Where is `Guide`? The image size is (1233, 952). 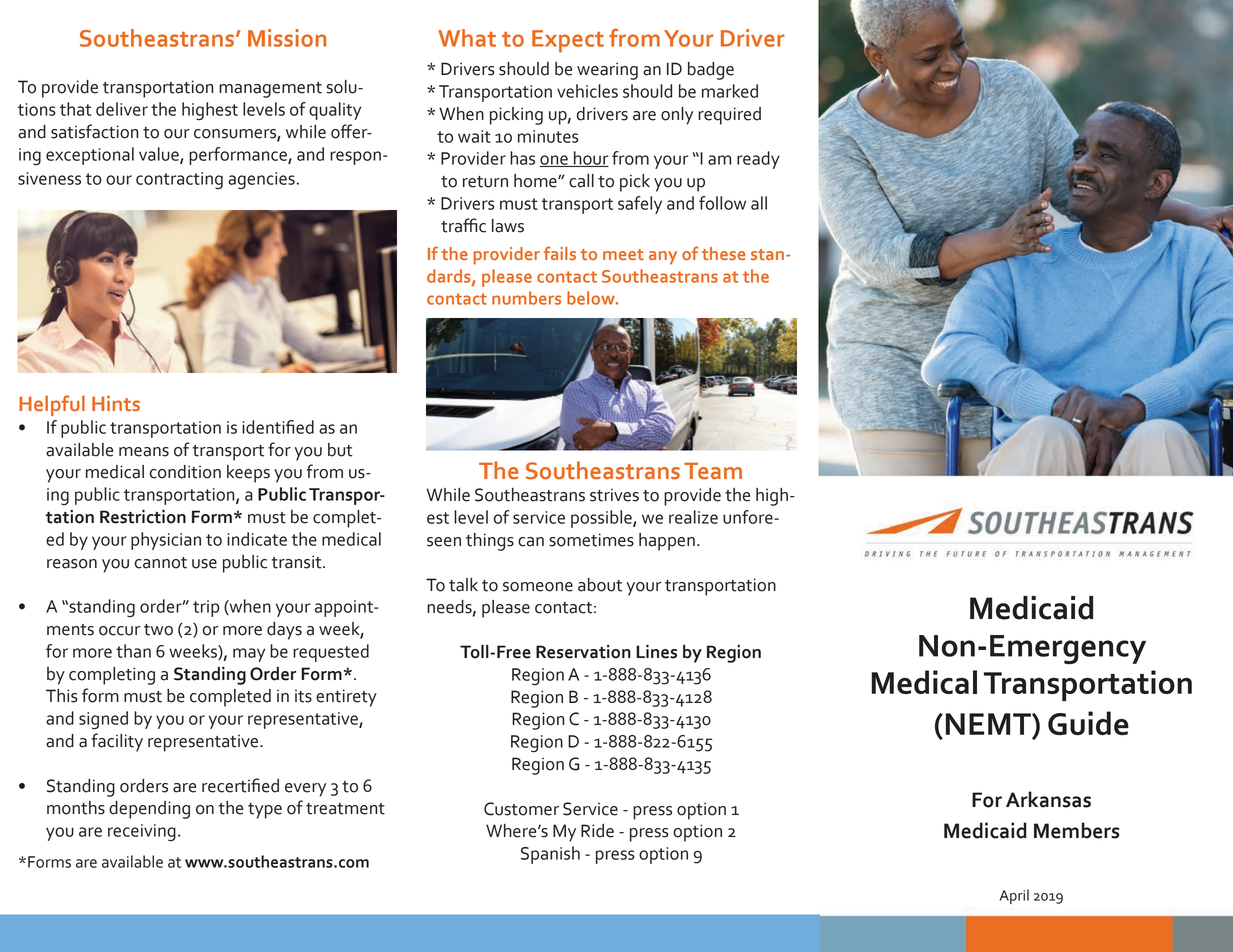 Guide is located at coordinates (1088, 723).
